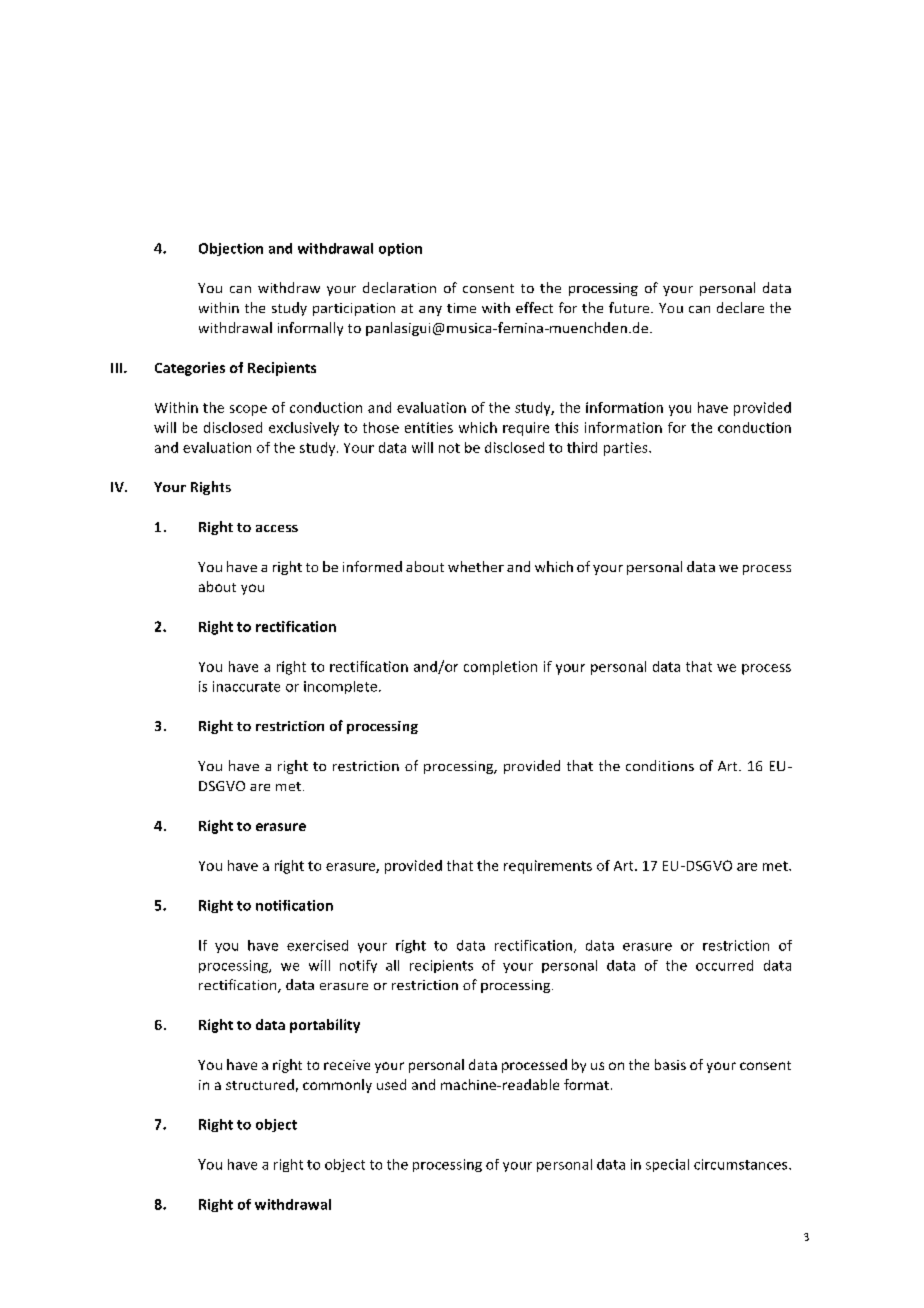  Describe the element at coordinates (627, 449) in the document. I see `parties` at that location.
